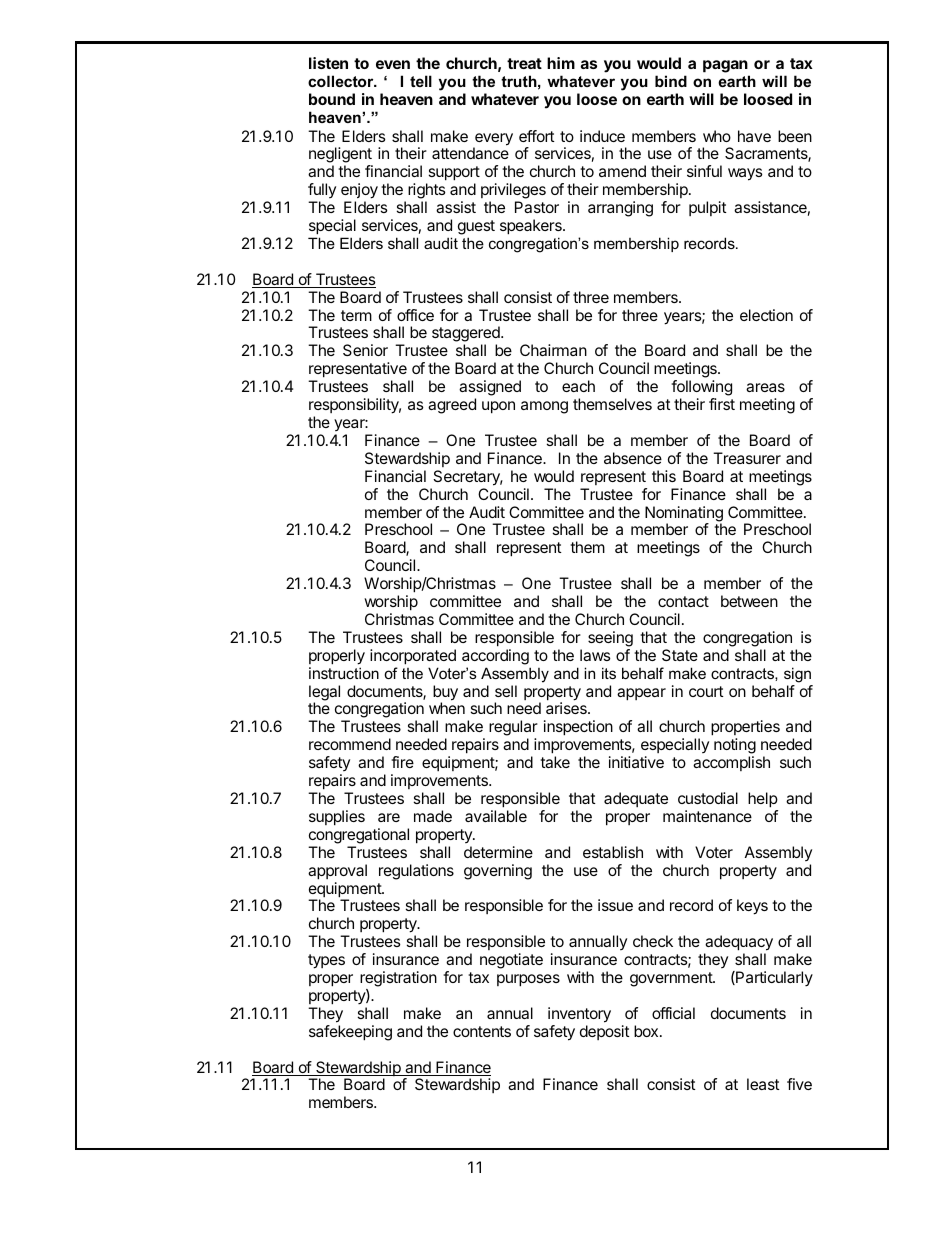  I want to click on pagan, so click(726, 68).
